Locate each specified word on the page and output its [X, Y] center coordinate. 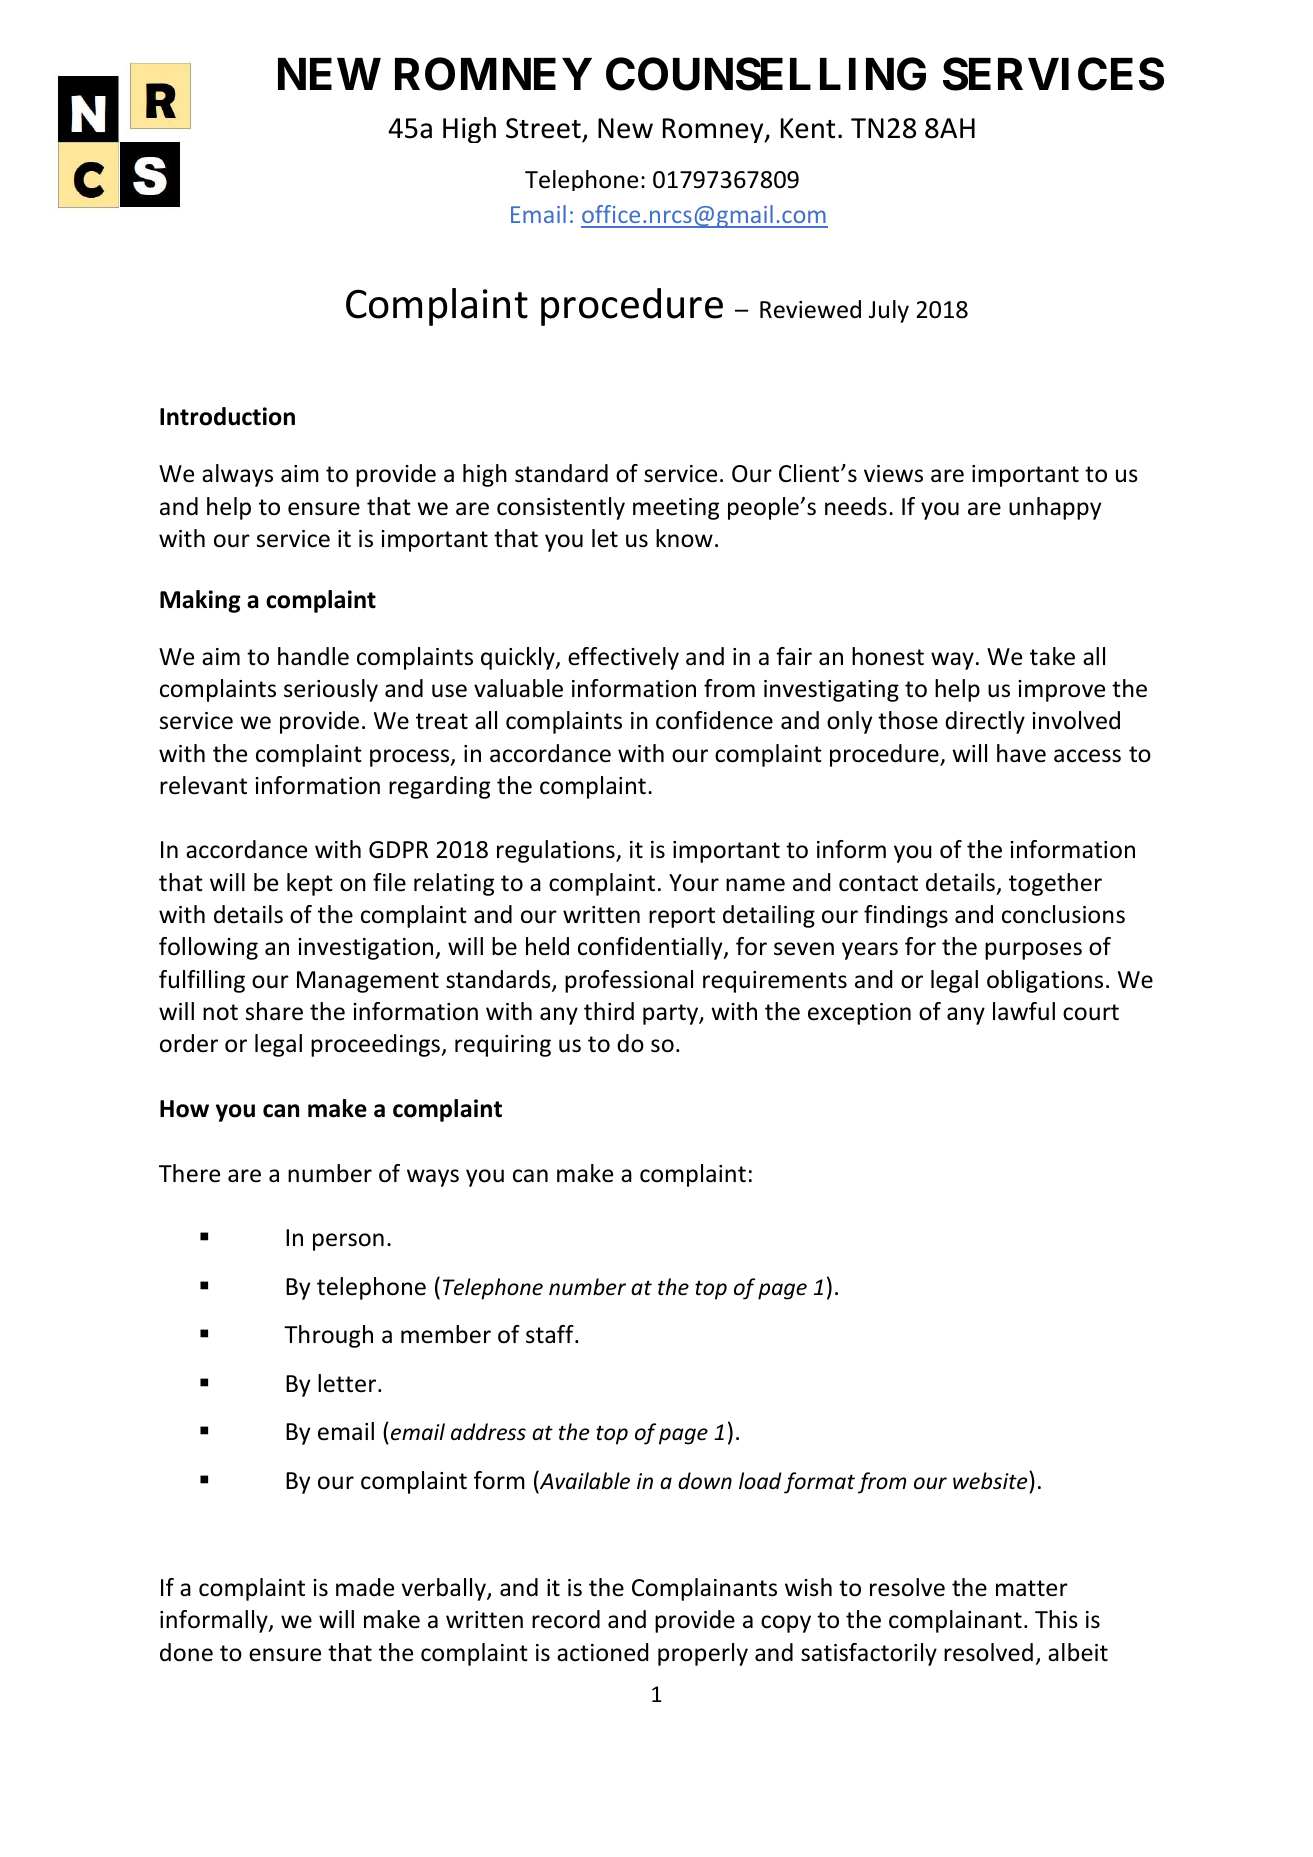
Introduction [227, 416]
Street [543, 128]
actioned [602, 1652]
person [348, 1242]
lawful [1024, 1011]
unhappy [1055, 508]
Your [694, 883]
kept [310, 884]
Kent [808, 128]
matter [1032, 1588]
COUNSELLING [766, 74]
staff [551, 1334]
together [1055, 884]
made [365, 1587]
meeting [676, 509]
